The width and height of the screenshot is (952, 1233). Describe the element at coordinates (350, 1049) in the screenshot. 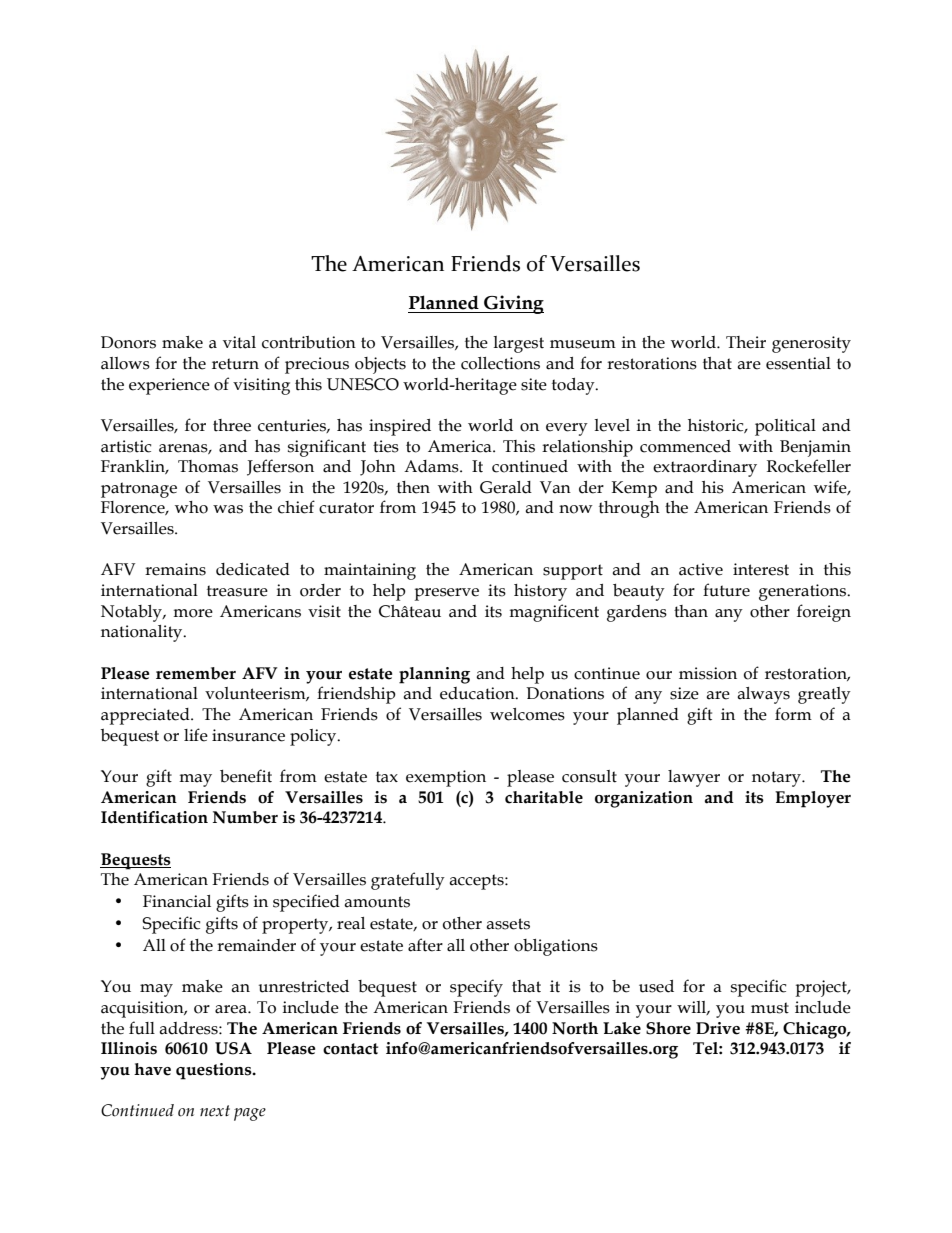

I see `contact` at that location.
